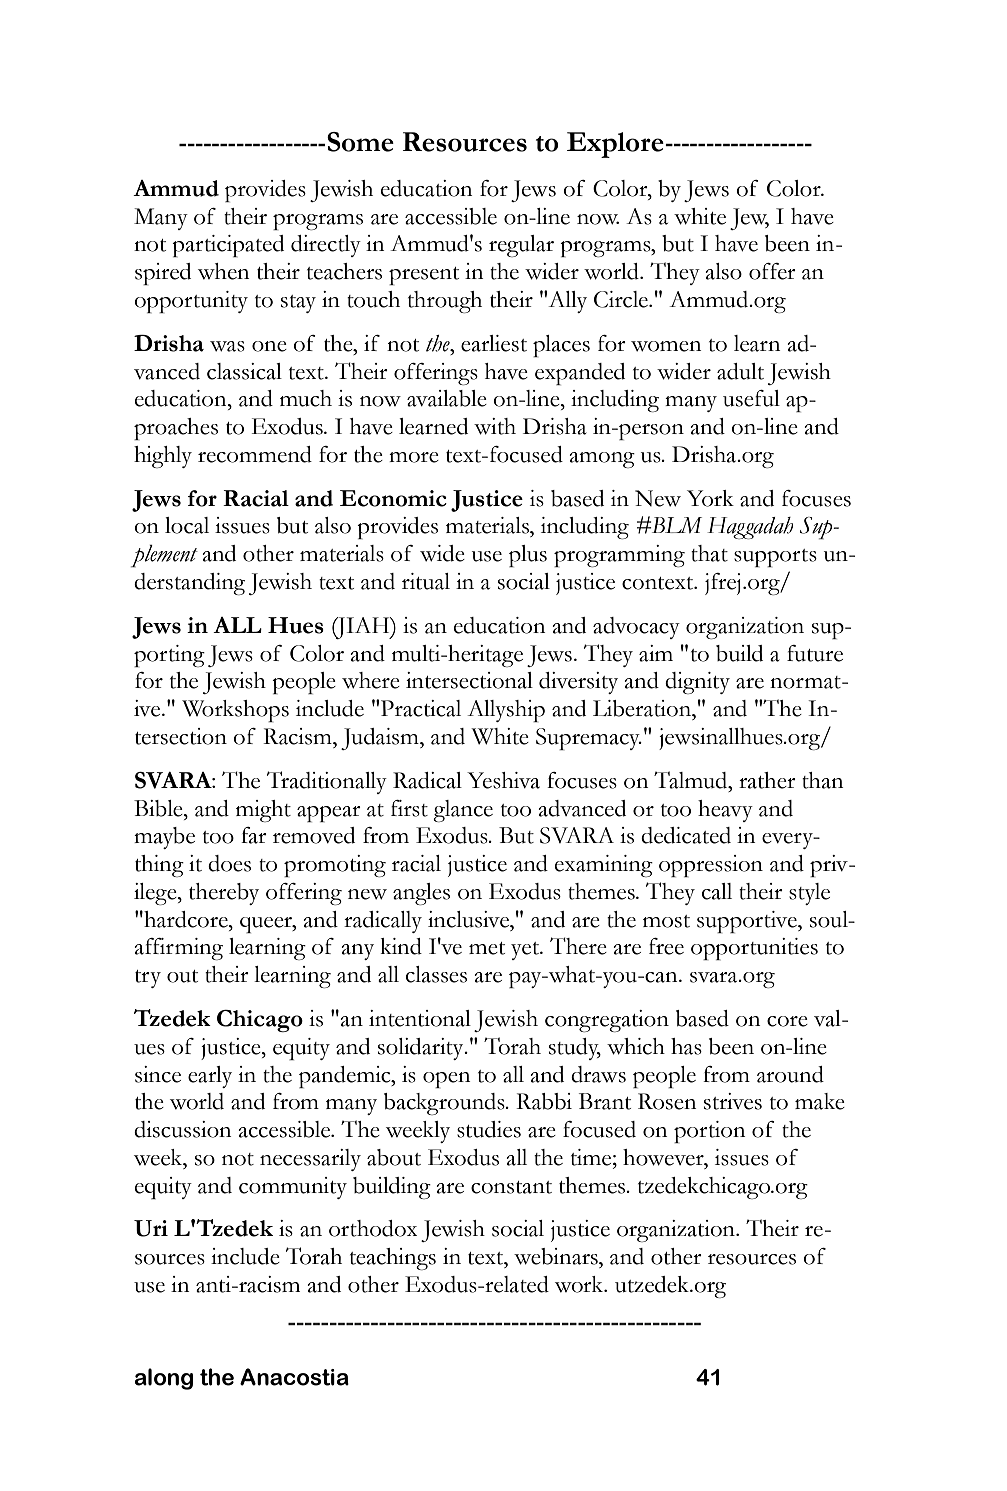  I want to click on plus, so click(528, 556).
